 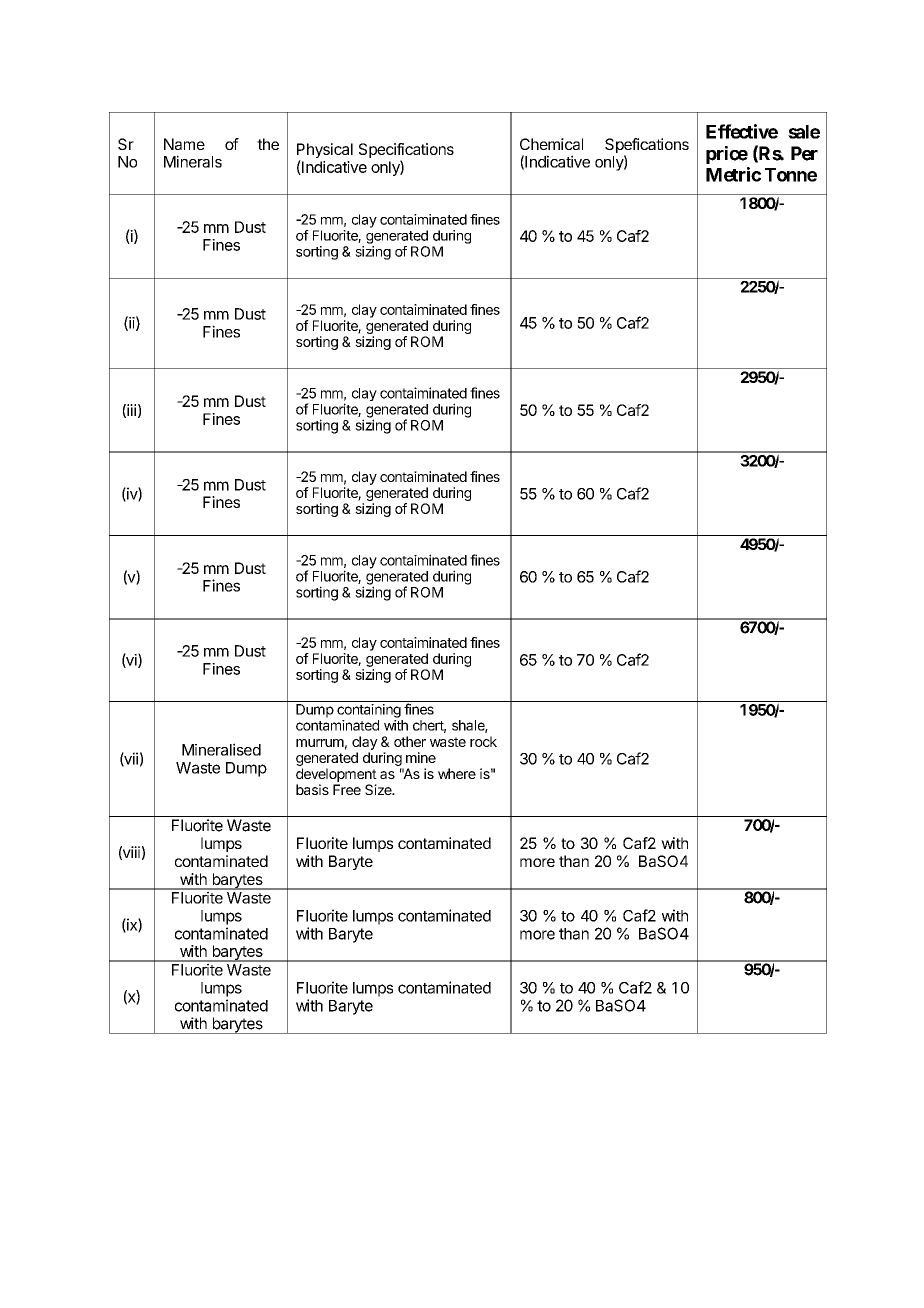 What do you see at coordinates (804, 153) in the screenshot?
I see `Per` at bounding box center [804, 153].
